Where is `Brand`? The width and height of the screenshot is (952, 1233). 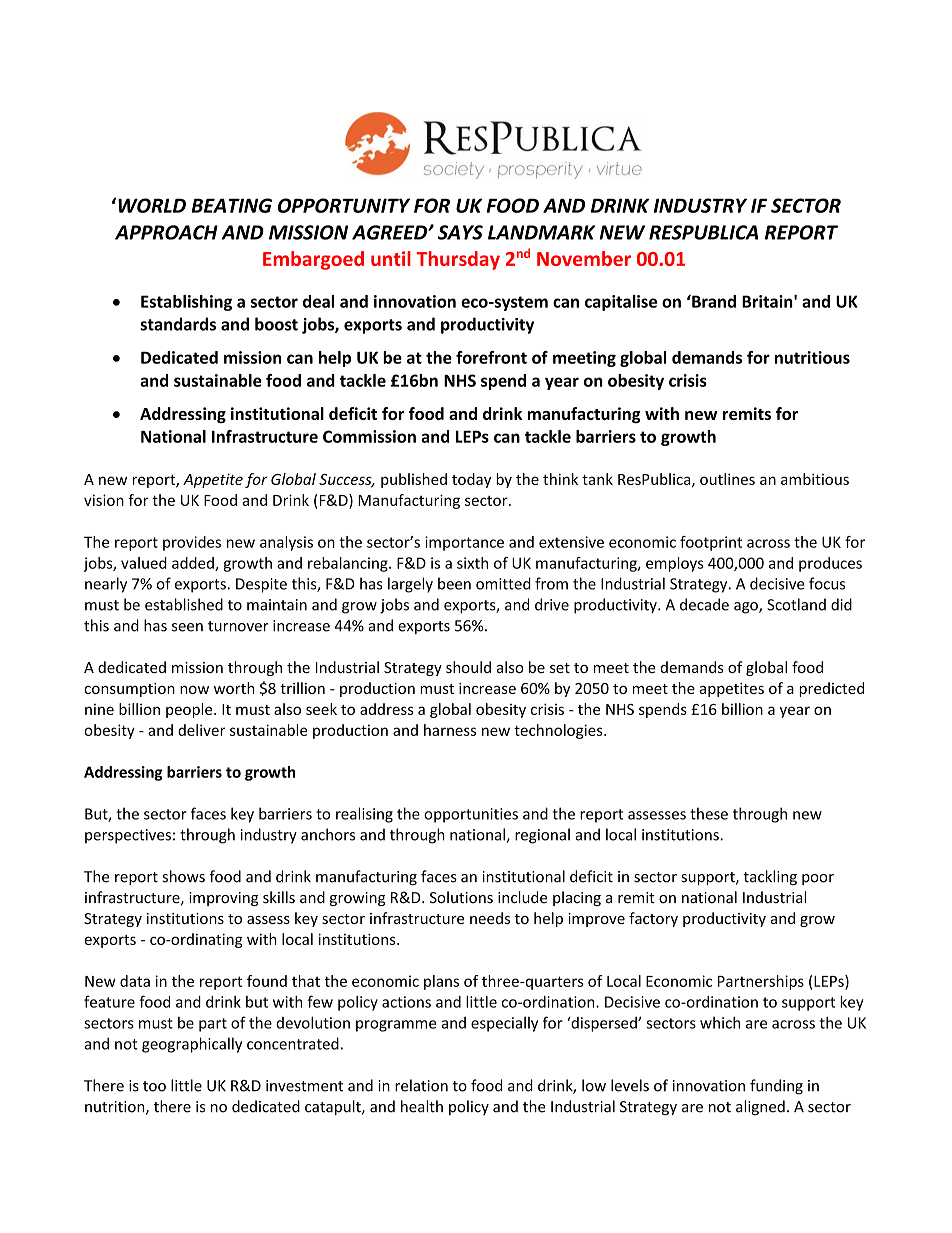
Brand is located at coordinates (713, 301).
